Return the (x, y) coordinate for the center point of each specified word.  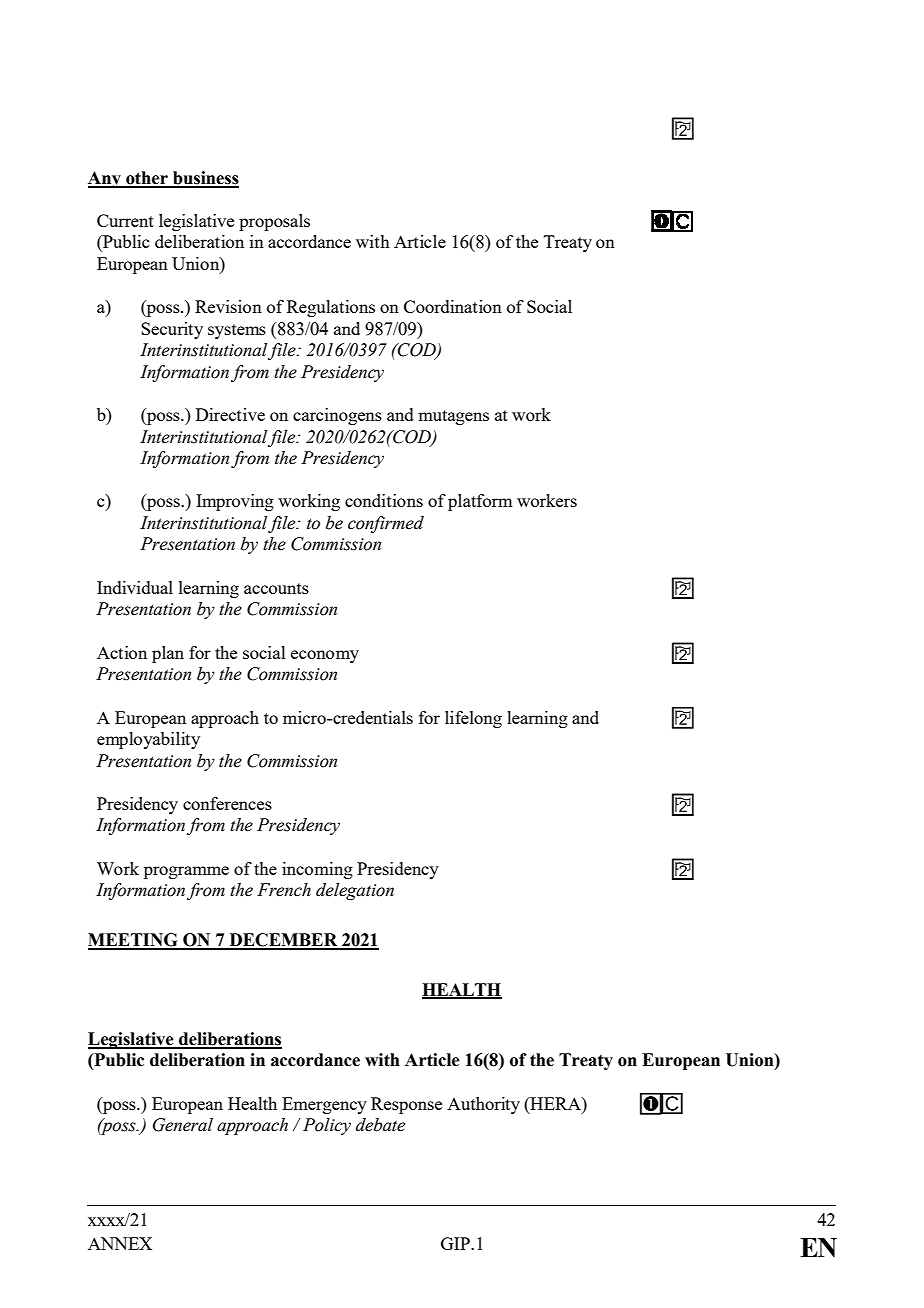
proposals (274, 222)
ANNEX (120, 1243)
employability (148, 740)
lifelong (473, 719)
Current (125, 220)
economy (325, 656)
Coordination (453, 306)
